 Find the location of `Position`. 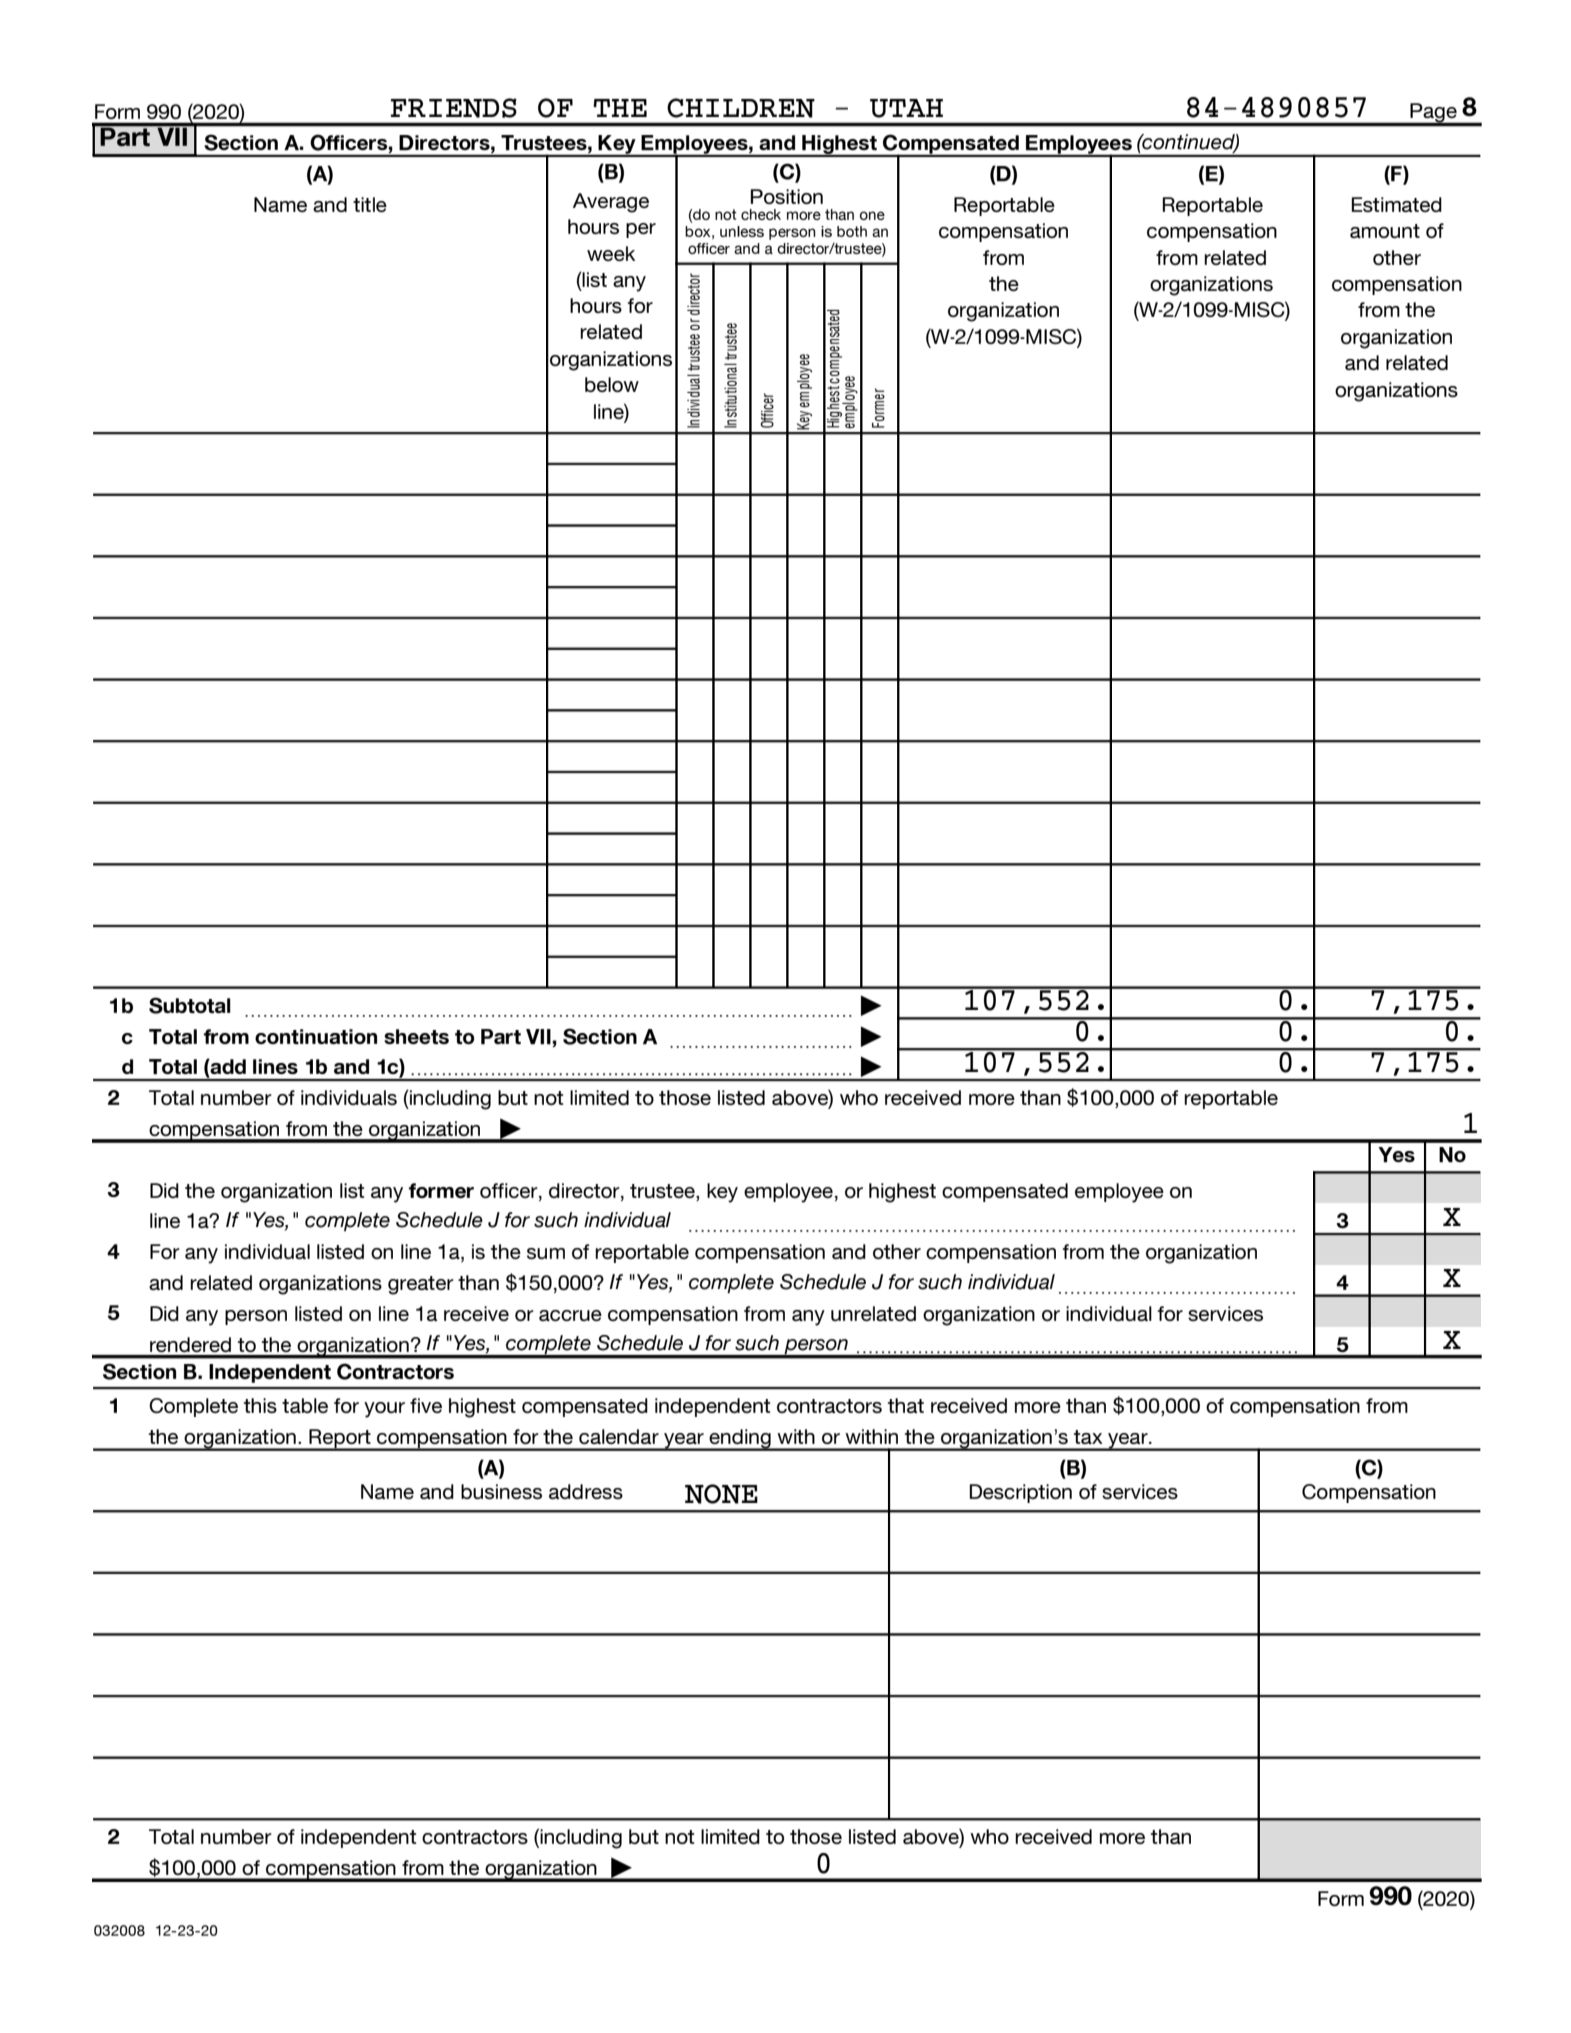

Position is located at coordinates (786, 196).
